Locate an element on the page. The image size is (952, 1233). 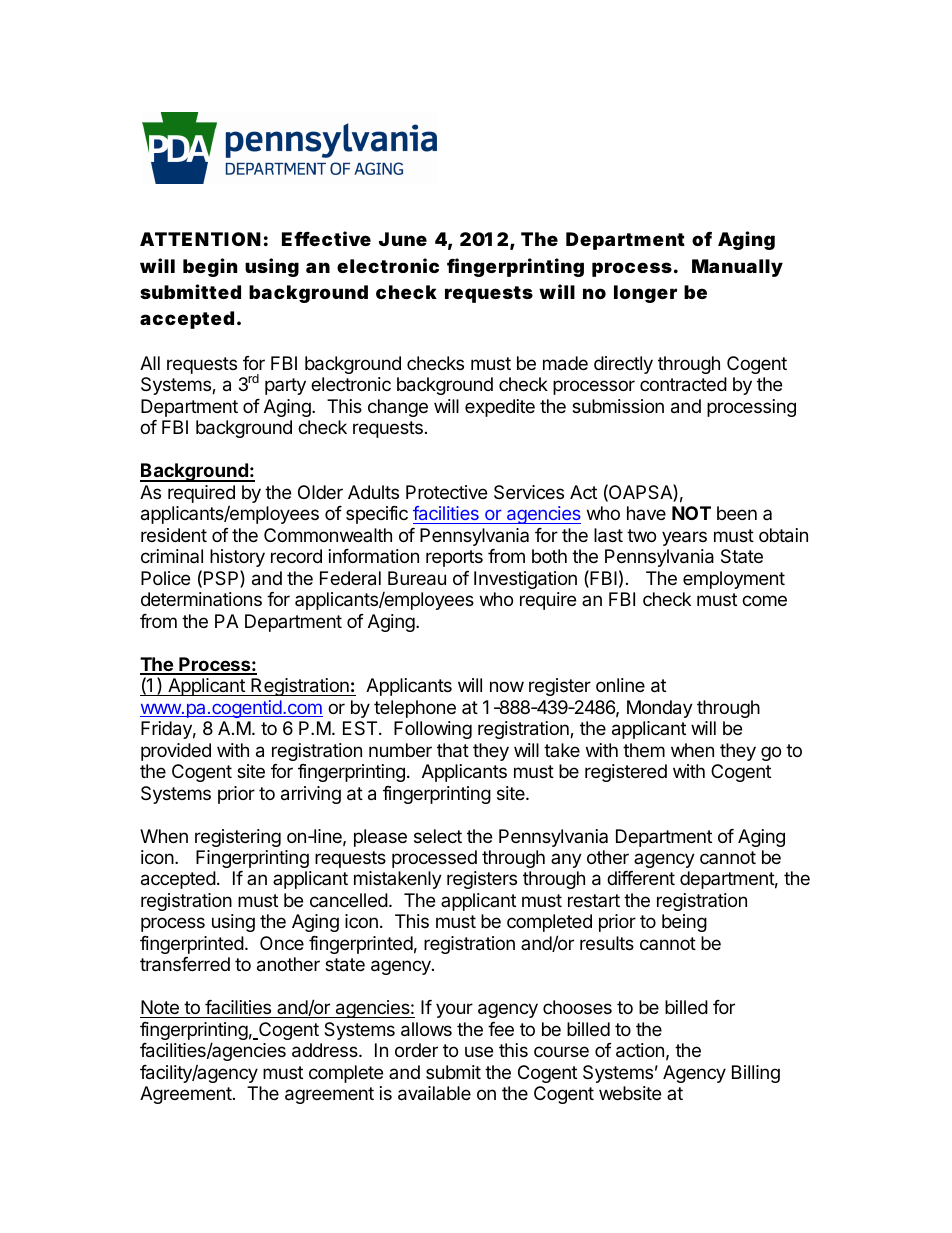
employment is located at coordinates (734, 580).
